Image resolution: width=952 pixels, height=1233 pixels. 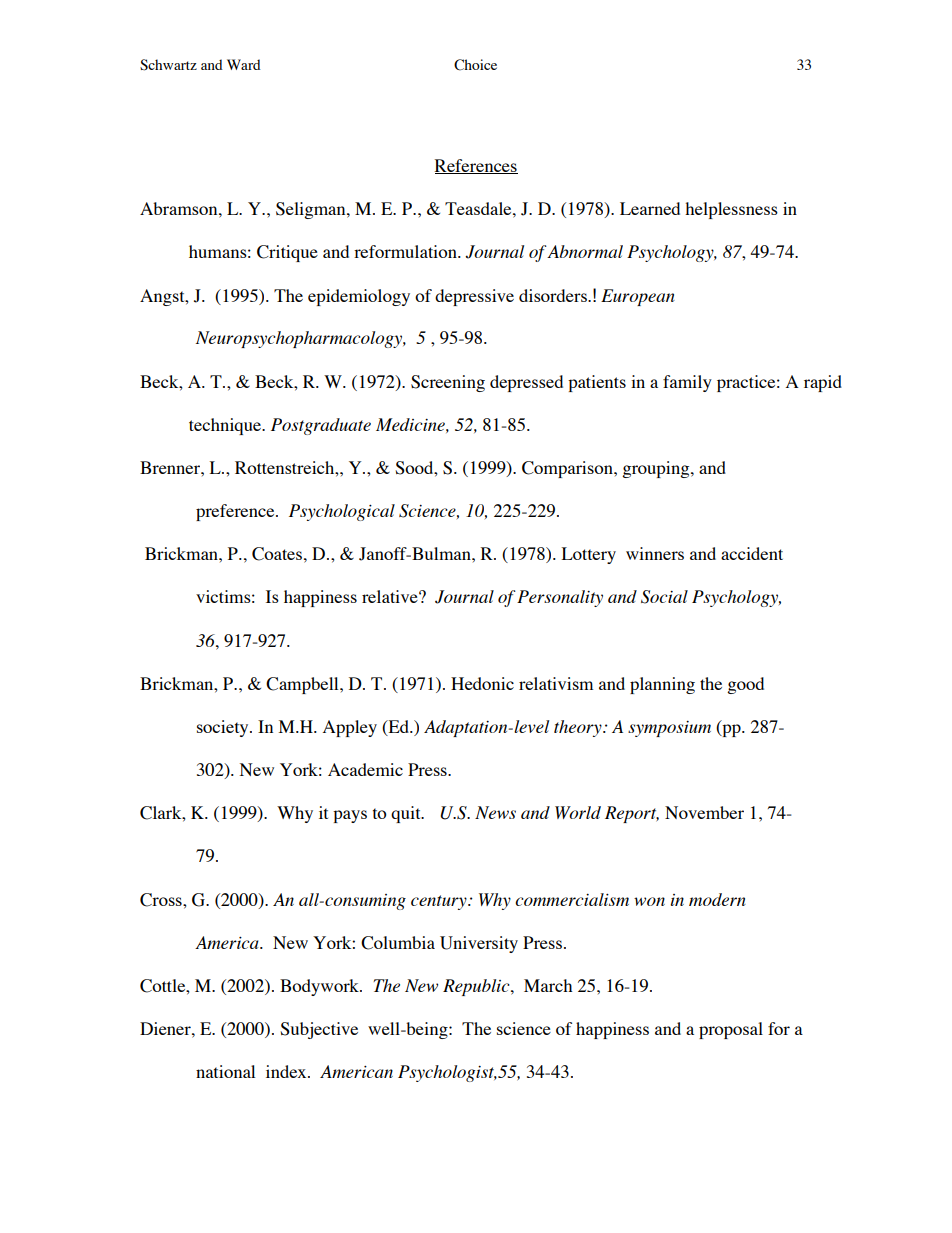 What do you see at coordinates (236, 512) in the page?
I see `preference` at bounding box center [236, 512].
